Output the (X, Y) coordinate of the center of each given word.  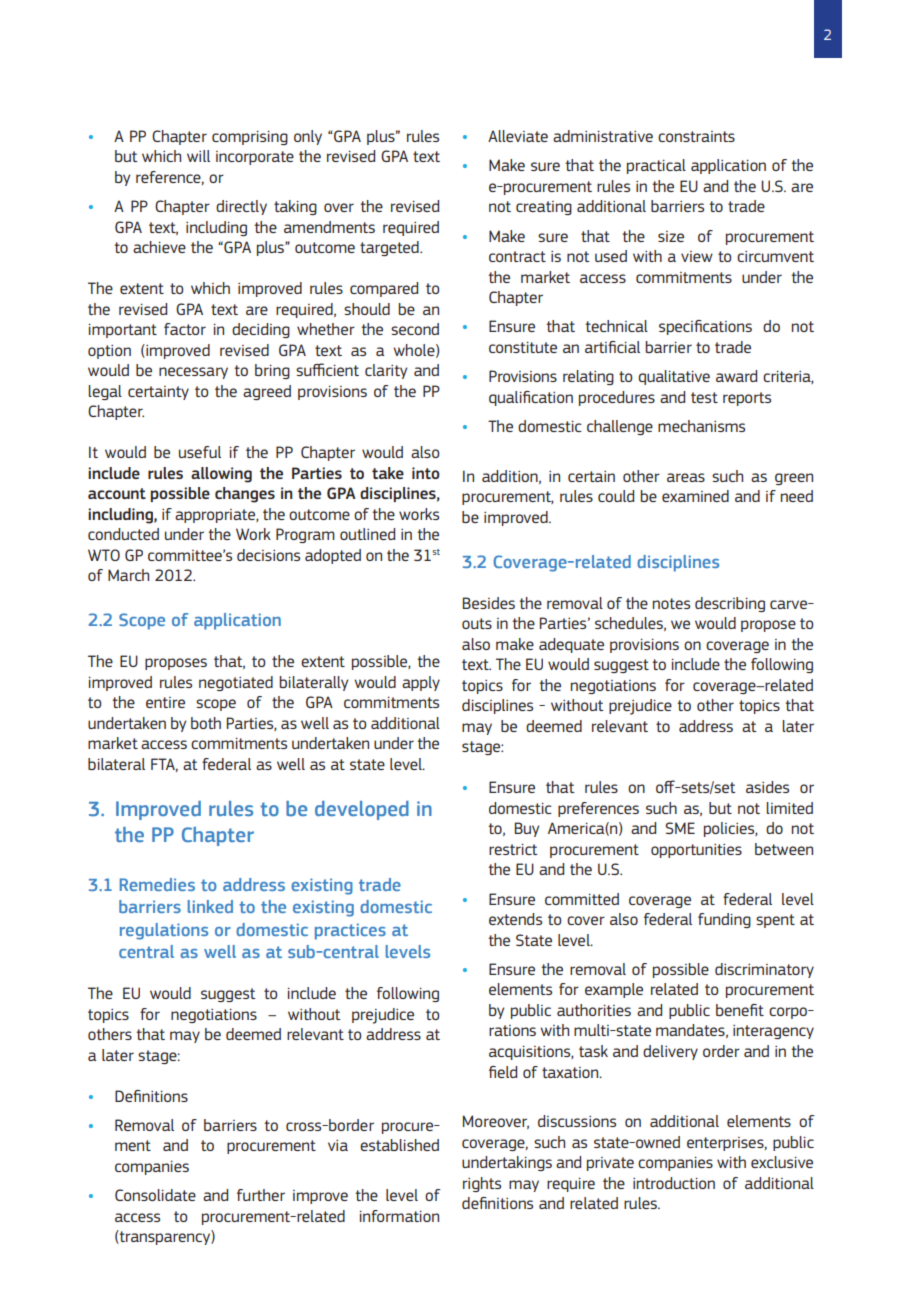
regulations (164, 931)
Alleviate (518, 136)
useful (200, 452)
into (426, 473)
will (198, 156)
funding (724, 920)
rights (482, 1184)
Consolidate (155, 1195)
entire (165, 702)
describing (730, 604)
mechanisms (701, 426)
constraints (696, 136)
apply (421, 683)
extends (515, 919)
